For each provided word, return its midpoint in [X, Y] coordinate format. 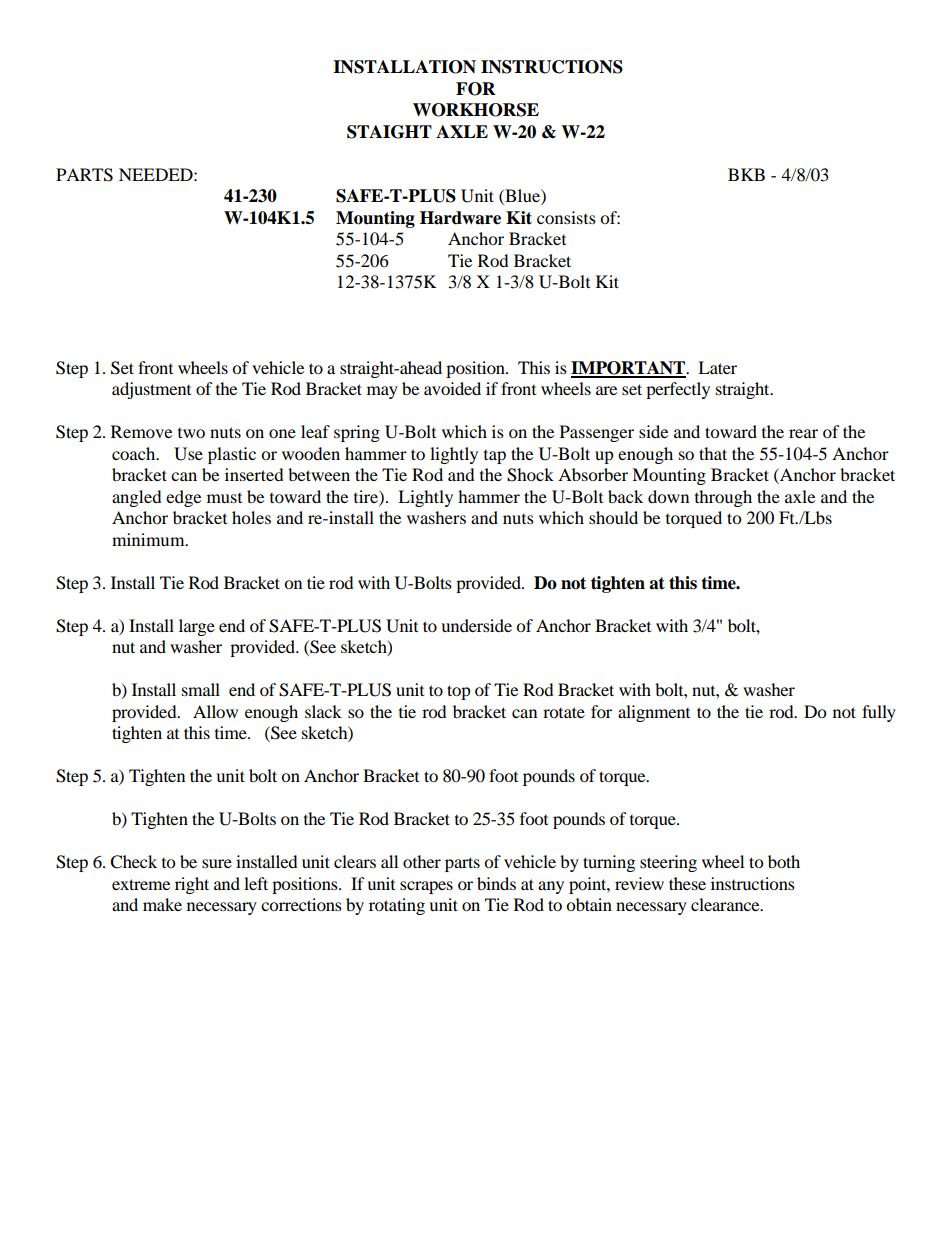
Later [717, 367]
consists [566, 217]
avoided [452, 388]
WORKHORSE [476, 110]
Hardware [460, 218]
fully [879, 713]
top [459, 692]
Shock [530, 475]
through [723, 498]
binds [496, 883]
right [192, 885]
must [224, 498]
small [201, 689]
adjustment [151, 390]
